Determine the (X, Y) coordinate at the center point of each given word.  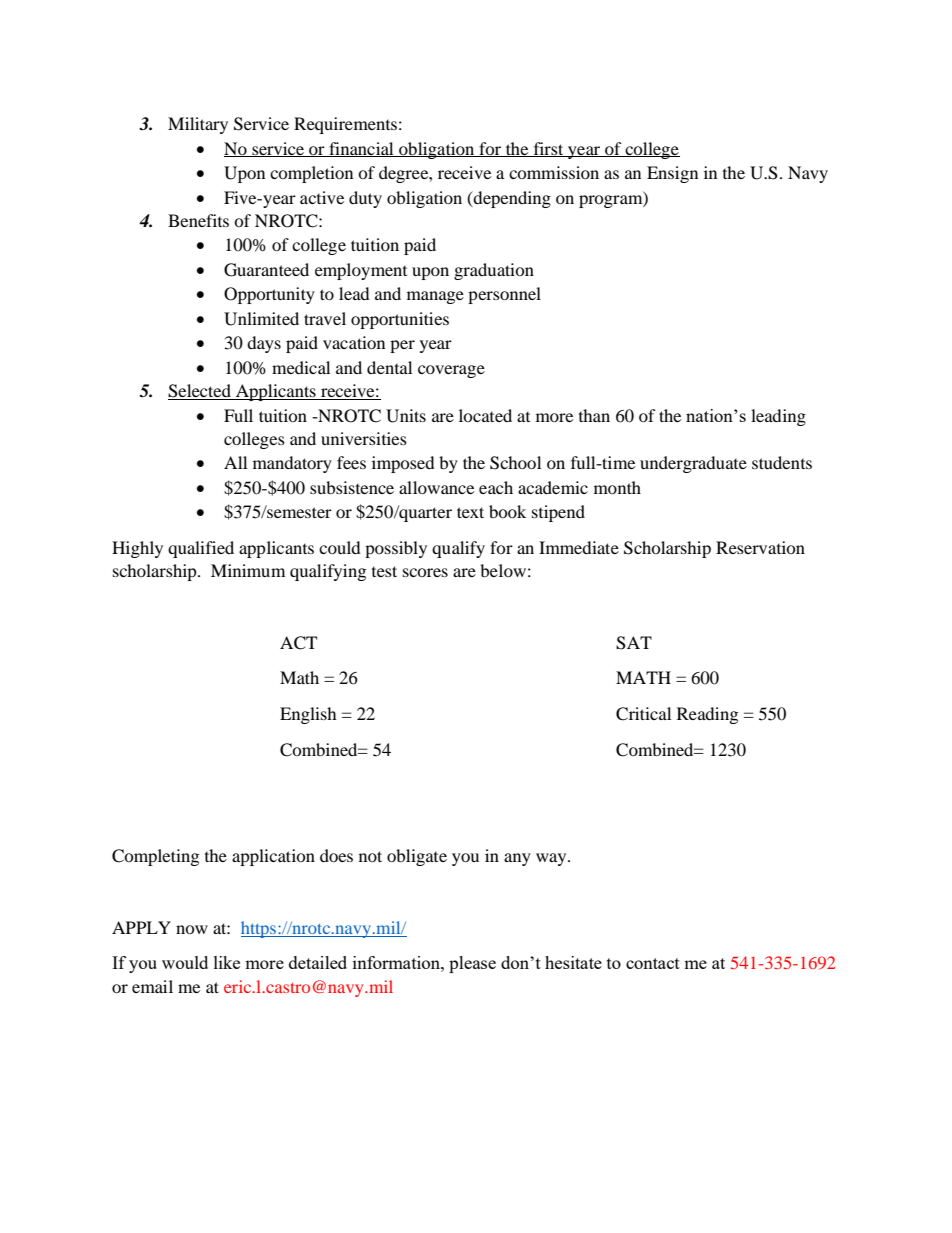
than (594, 415)
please (472, 964)
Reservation (760, 547)
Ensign (672, 174)
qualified (201, 549)
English (308, 715)
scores (425, 572)
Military (198, 125)
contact (653, 963)
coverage (451, 371)
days (264, 344)
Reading (707, 715)
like (227, 962)
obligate (417, 857)
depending (511, 199)
